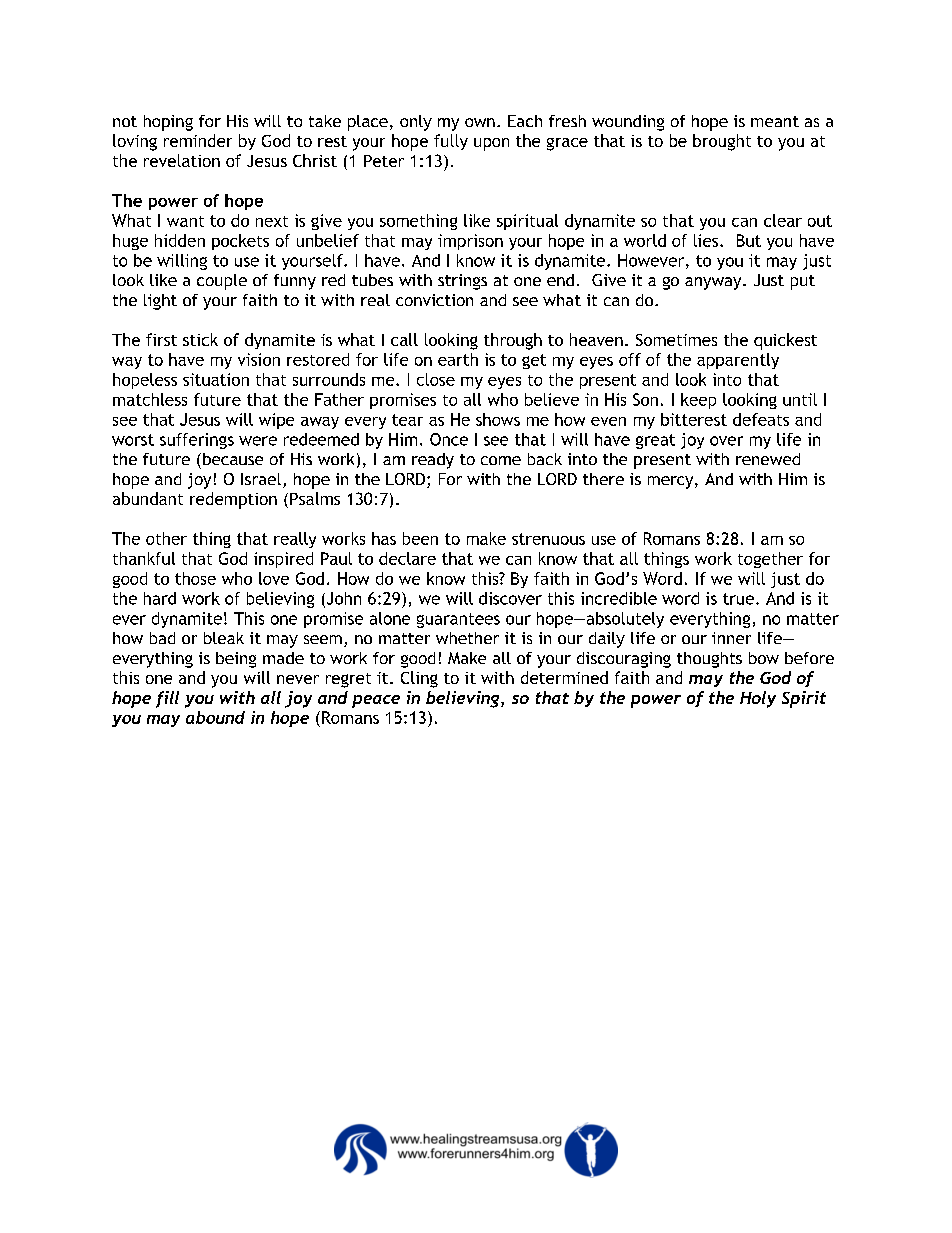 The image size is (952, 1233). I want to click on fill, so click(167, 699).
